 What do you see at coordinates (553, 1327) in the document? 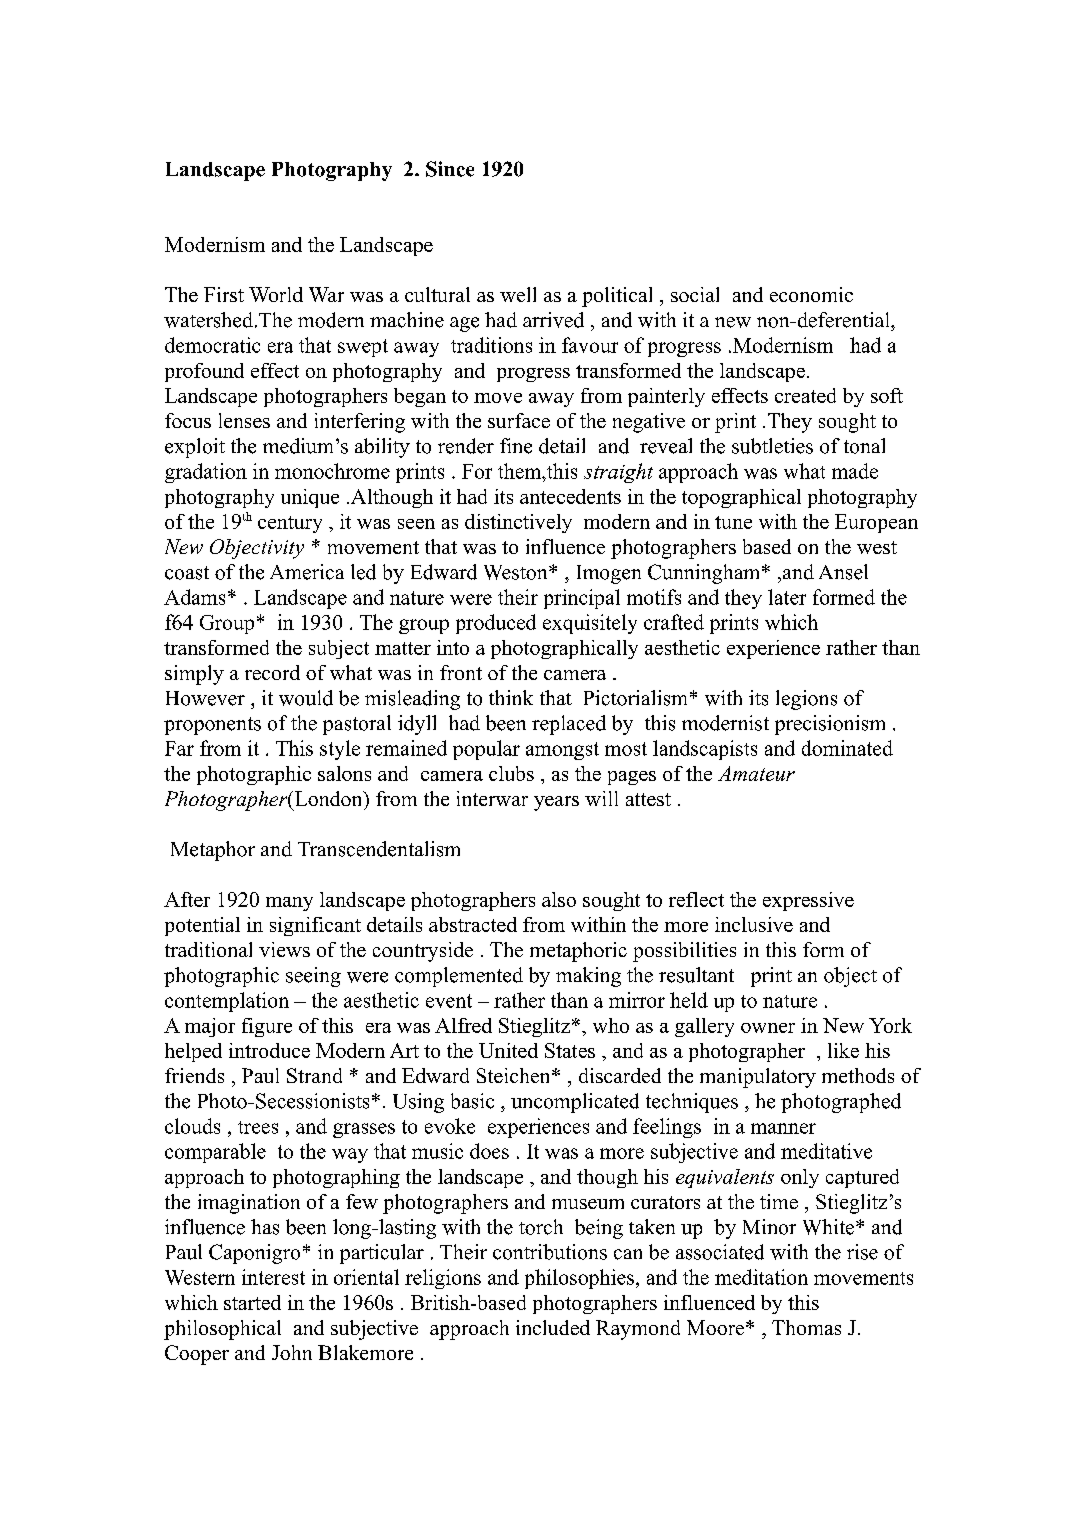
I see `included` at bounding box center [553, 1327].
